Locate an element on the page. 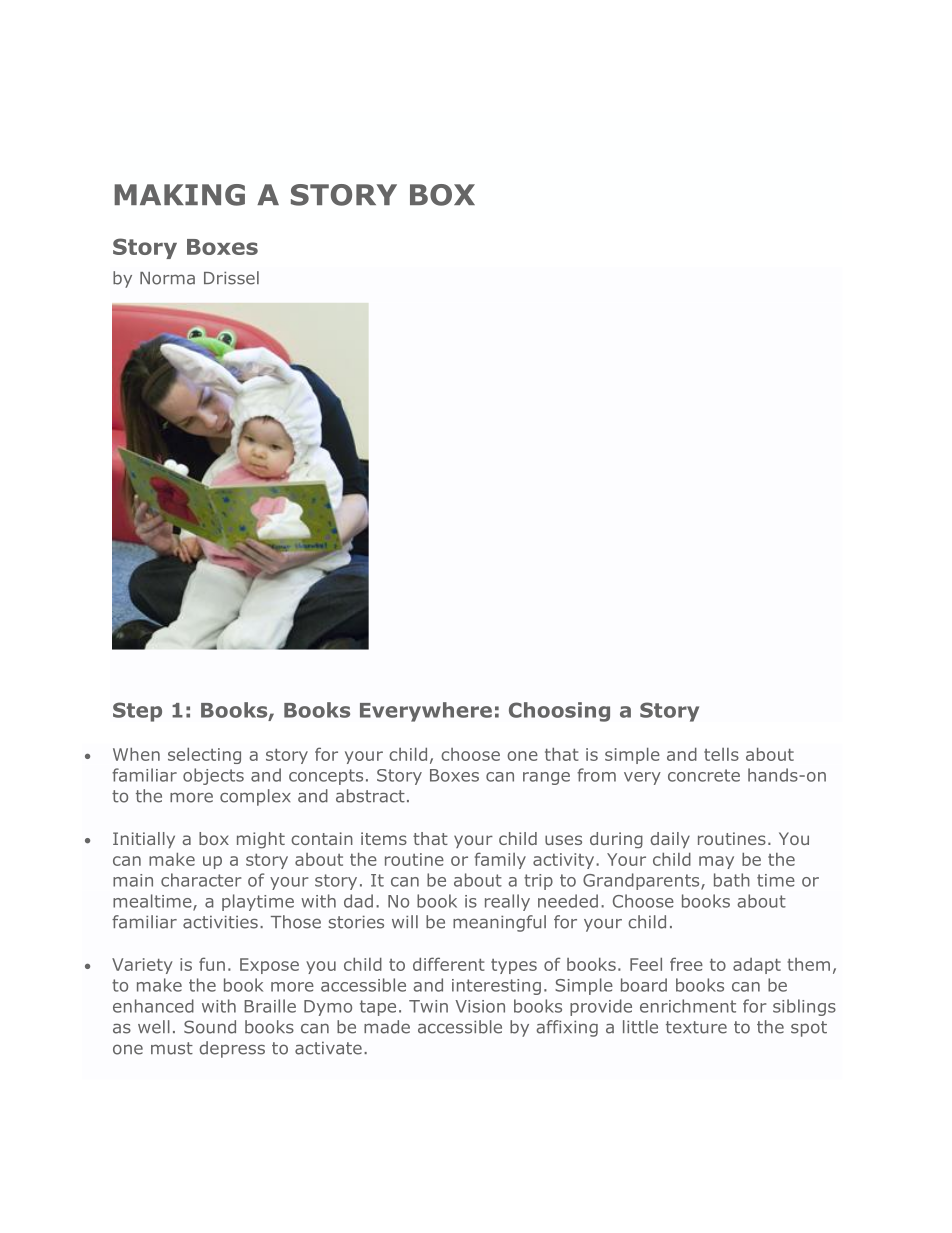 The width and height of the page is (952, 1233). MAKING is located at coordinates (179, 195).
